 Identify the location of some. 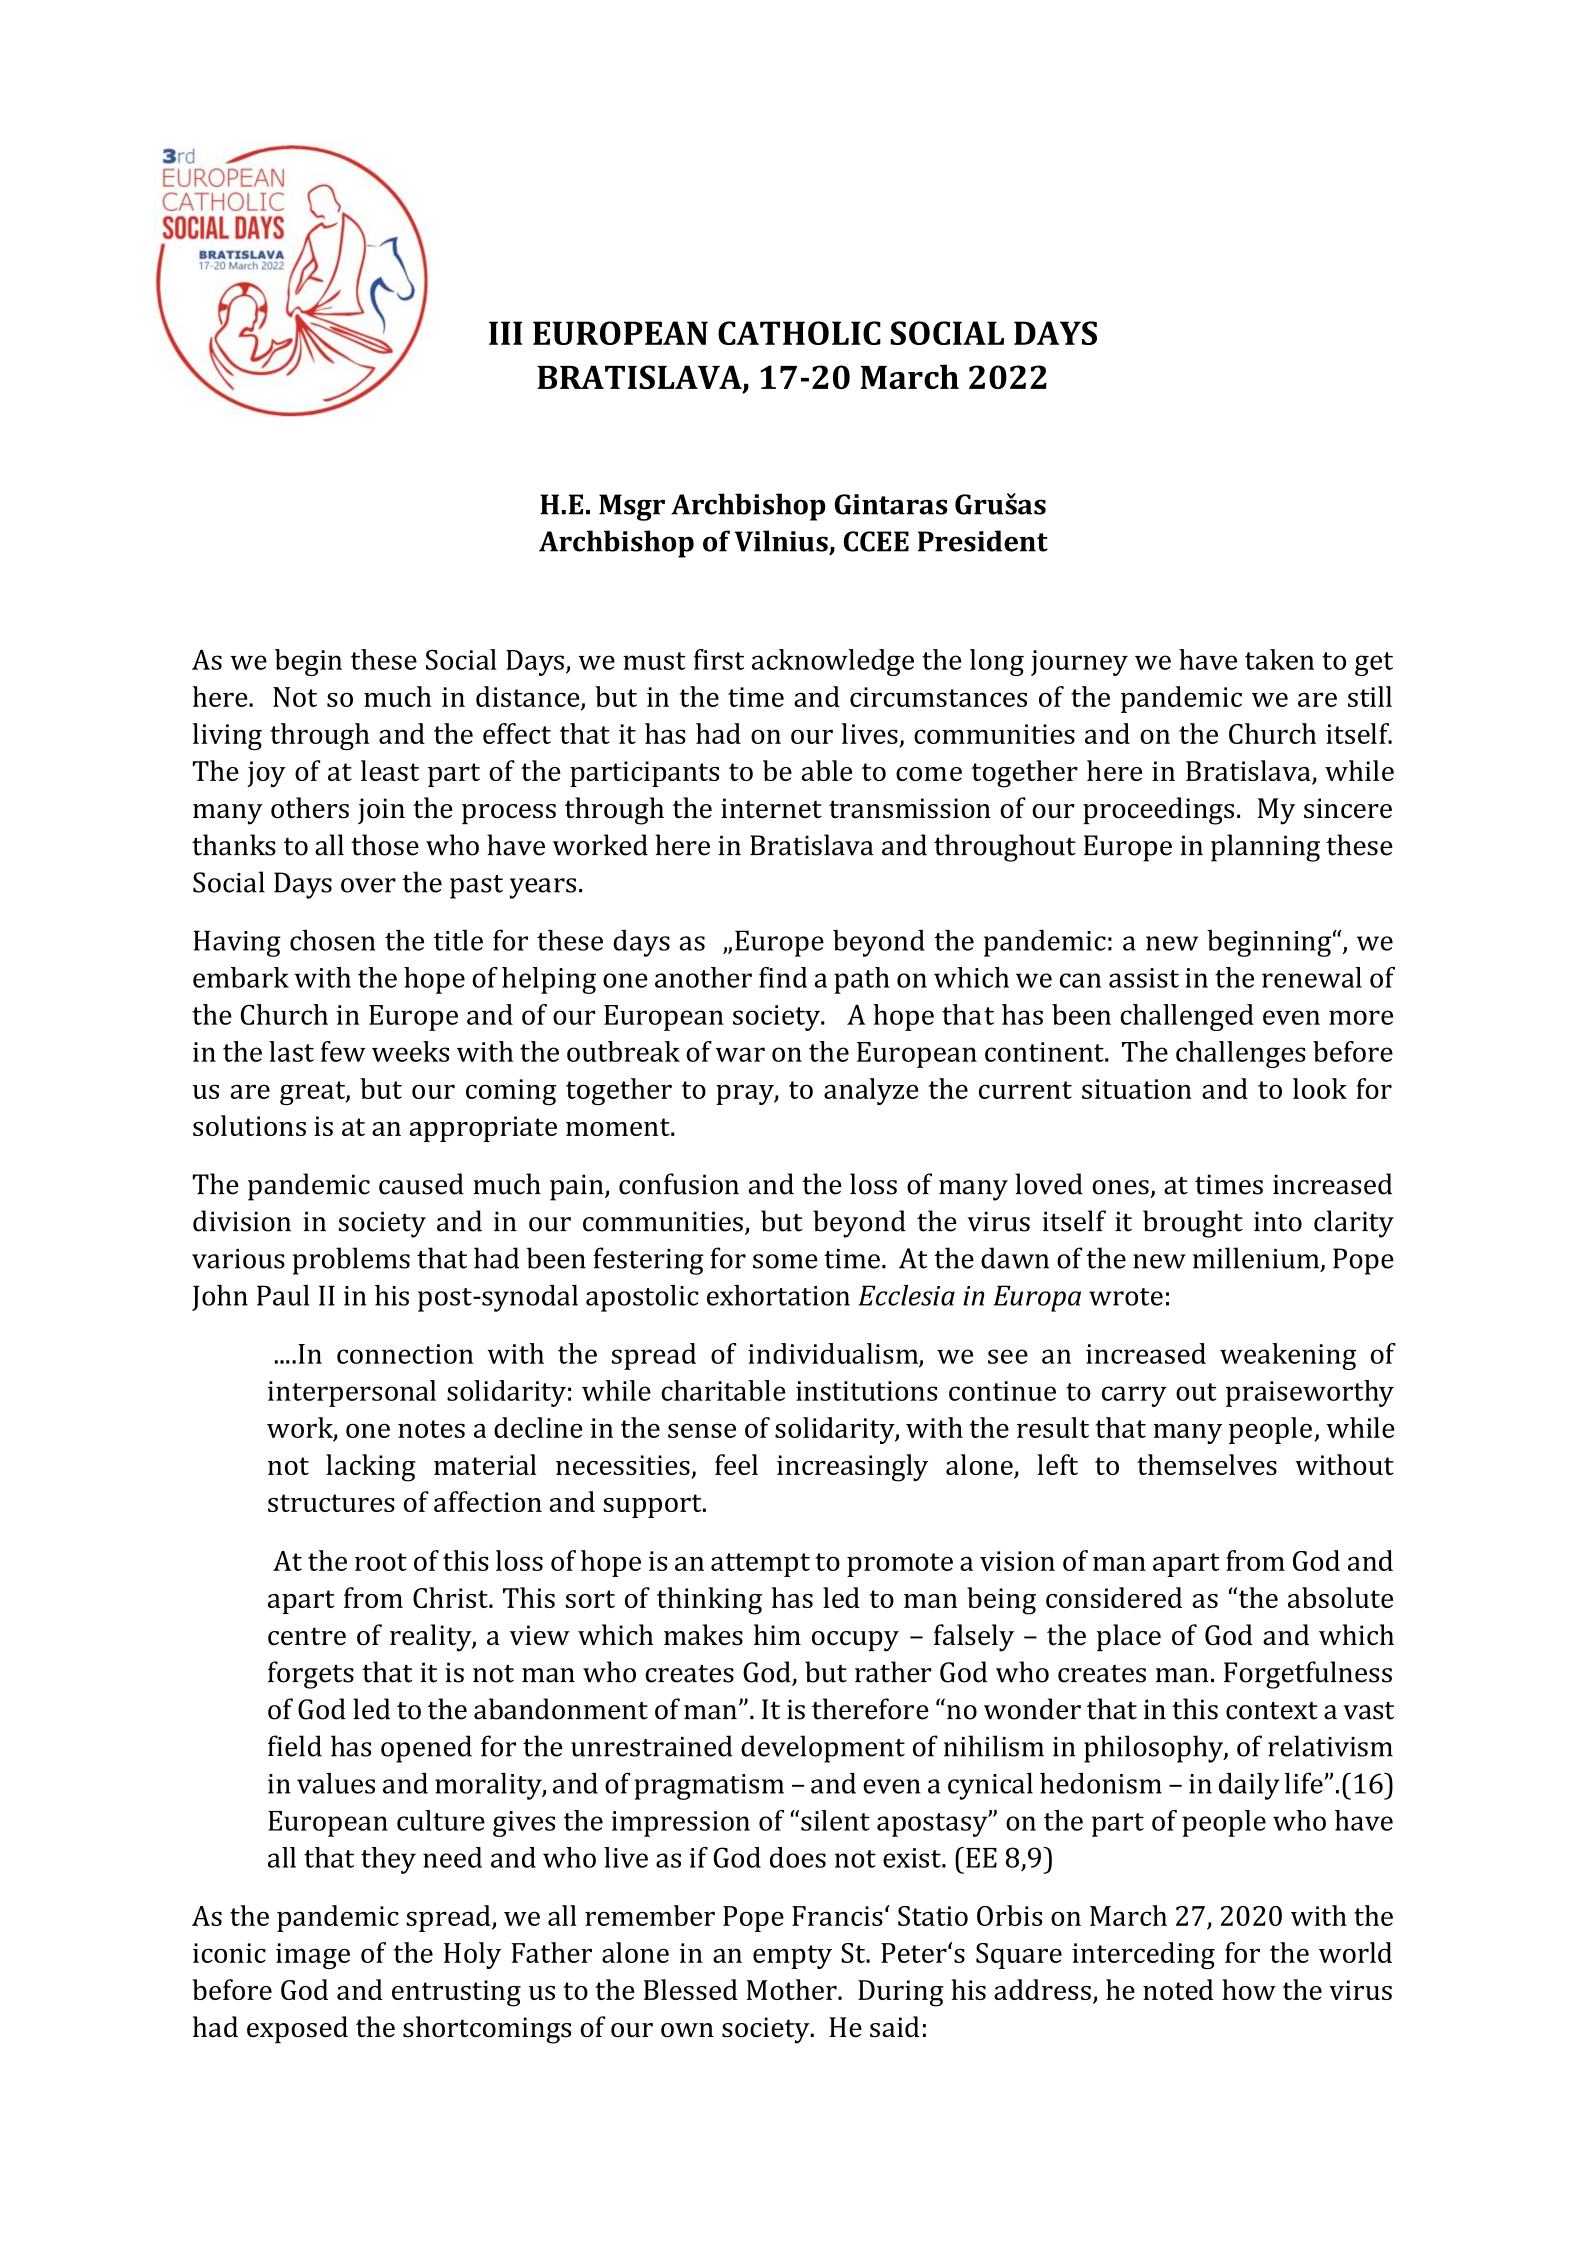
(785, 1261).
